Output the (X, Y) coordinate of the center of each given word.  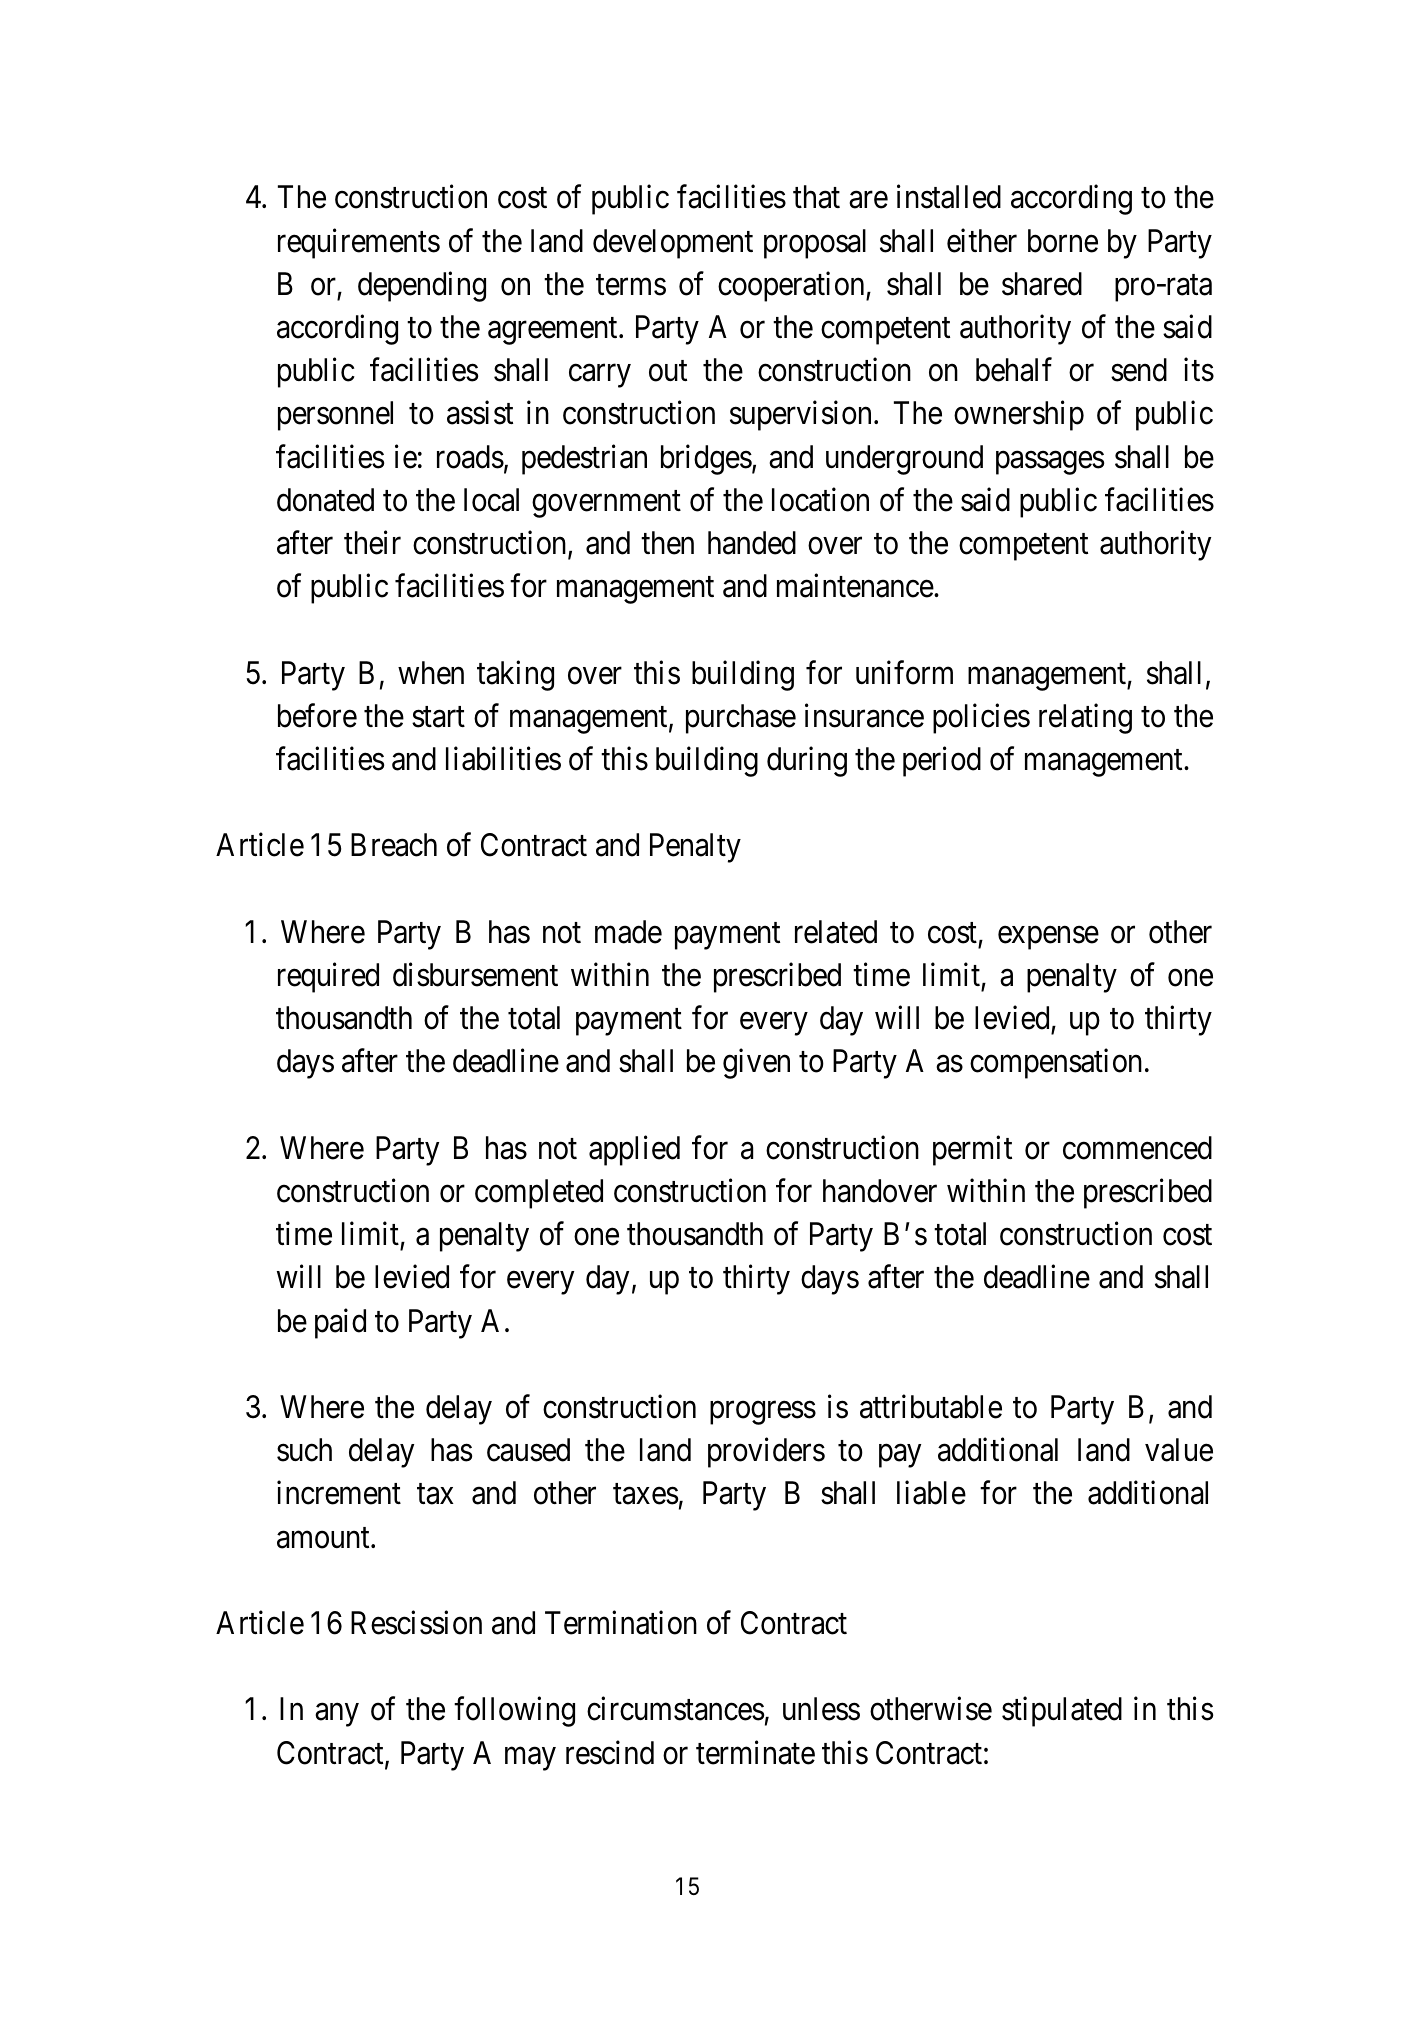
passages (1050, 463)
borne (1063, 241)
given (756, 1064)
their (372, 543)
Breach (394, 845)
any (337, 1715)
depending (422, 286)
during (807, 762)
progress (763, 1413)
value (1179, 1450)
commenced (1137, 1148)
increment (339, 1493)
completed (539, 1194)
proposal (815, 244)
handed (752, 543)
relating (1085, 718)
